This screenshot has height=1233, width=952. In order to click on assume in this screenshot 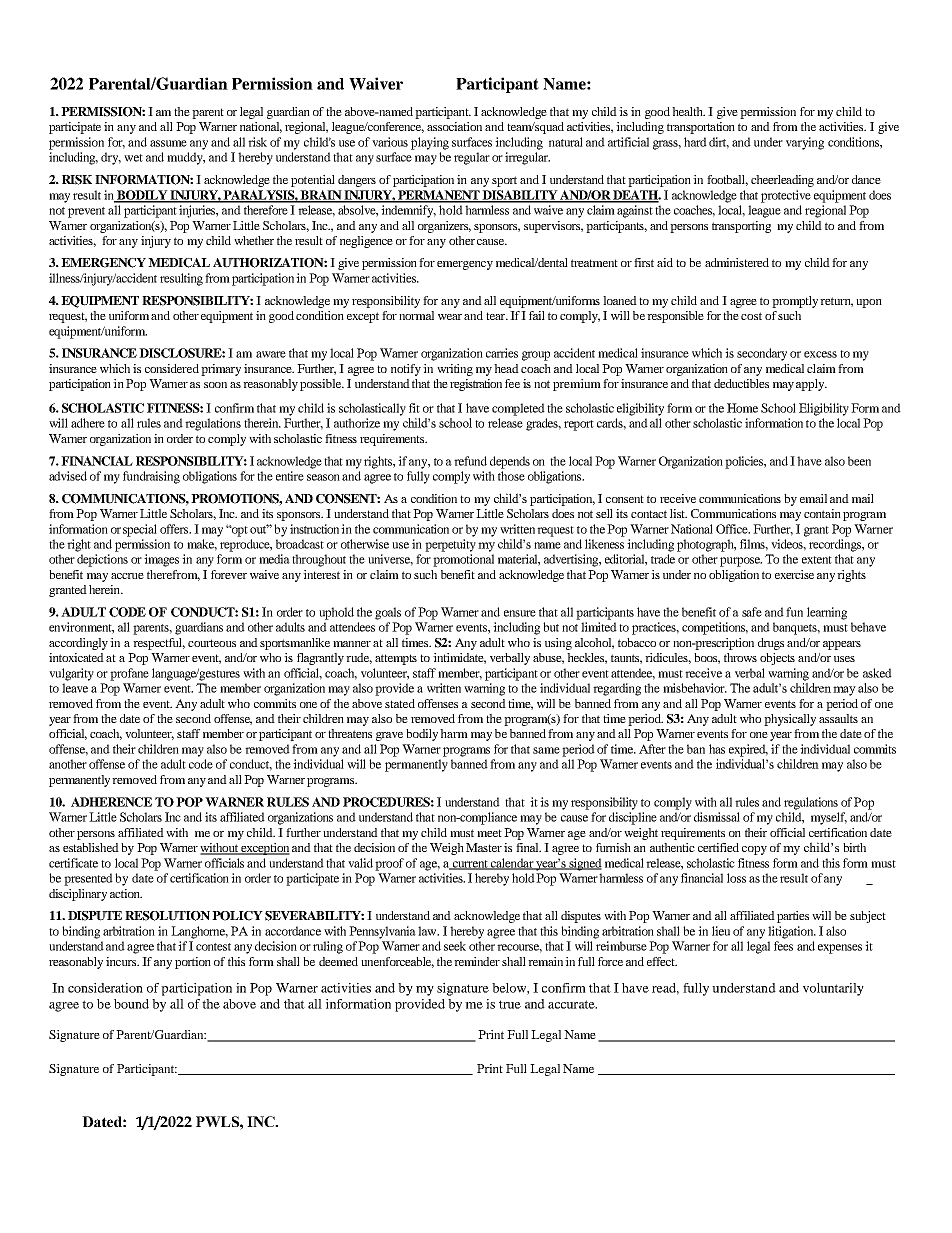, I will do `click(168, 143)`.
